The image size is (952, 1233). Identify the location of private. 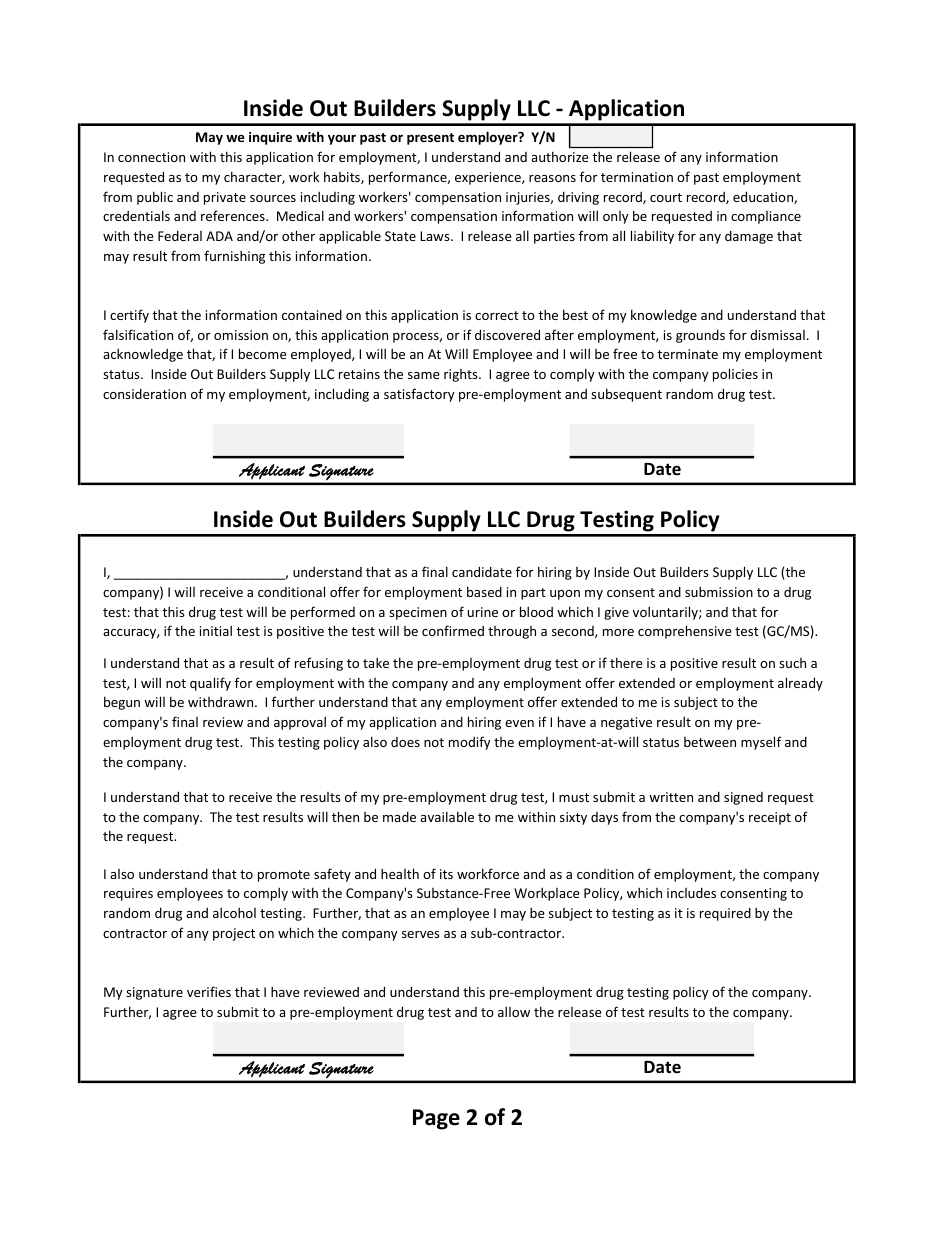
(225, 198).
